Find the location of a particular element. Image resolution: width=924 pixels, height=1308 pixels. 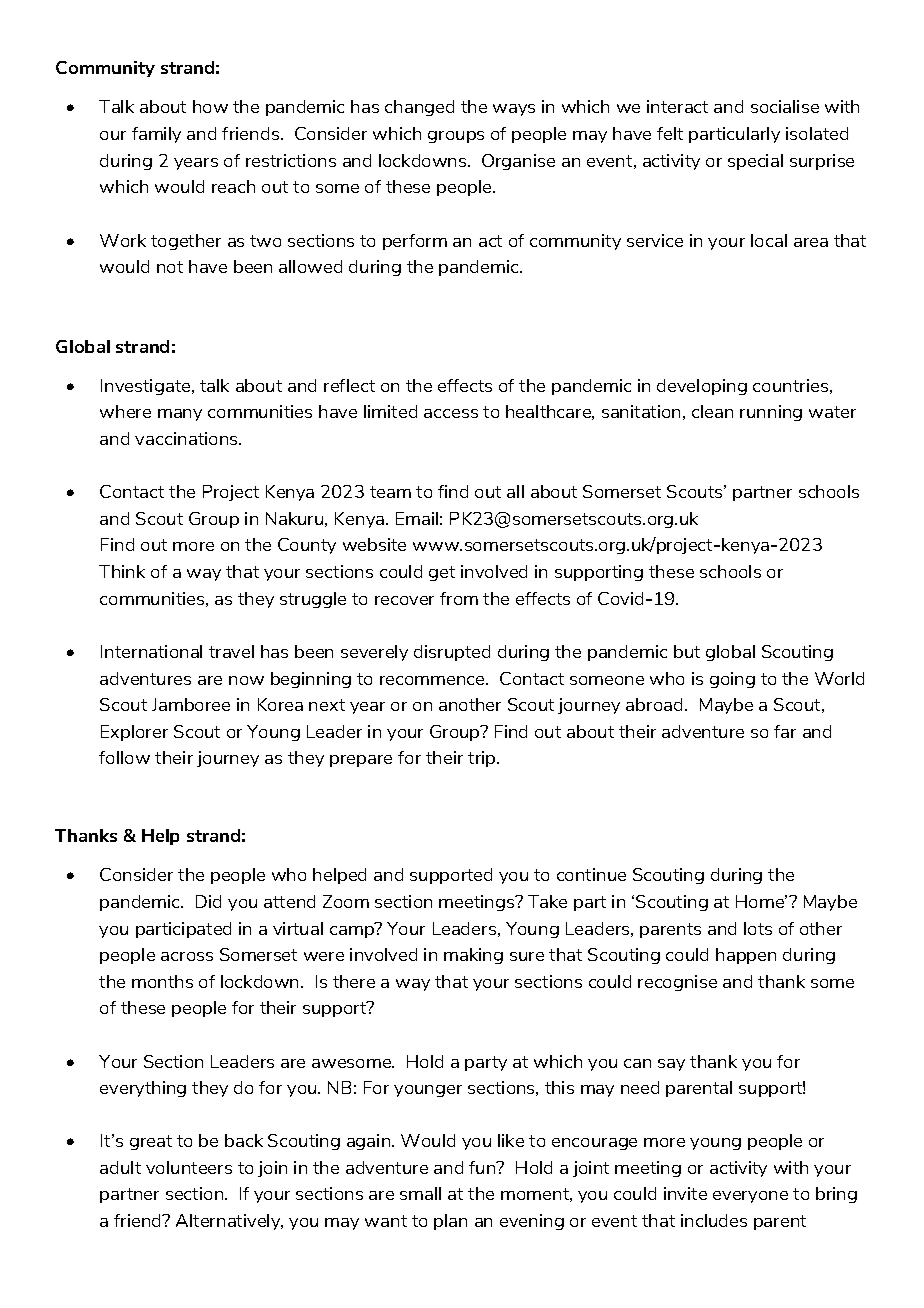

fun is located at coordinates (483, 1167).
